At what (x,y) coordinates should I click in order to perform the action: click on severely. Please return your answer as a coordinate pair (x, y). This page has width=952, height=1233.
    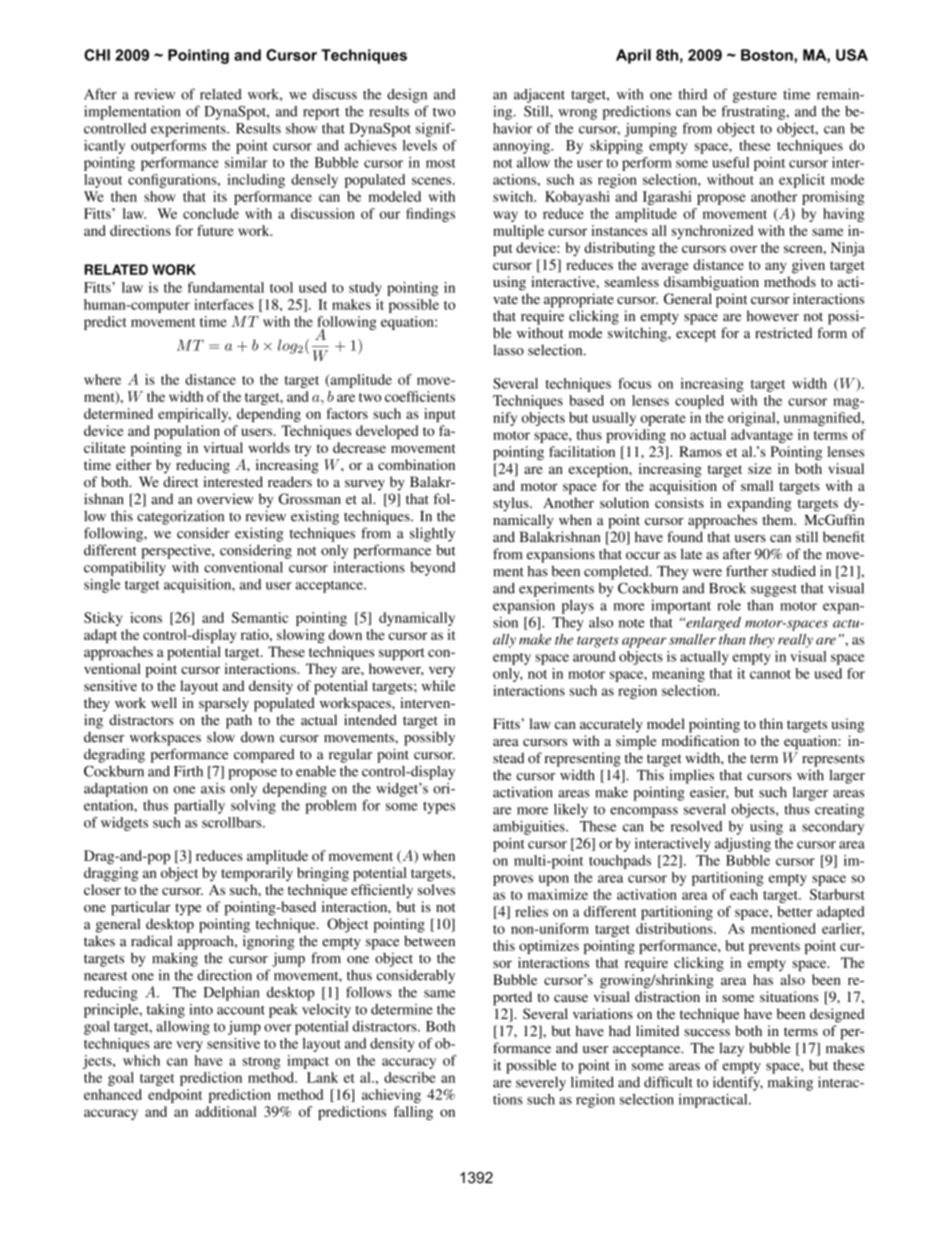
    Looking at the image, I should click on (541, 1084).
